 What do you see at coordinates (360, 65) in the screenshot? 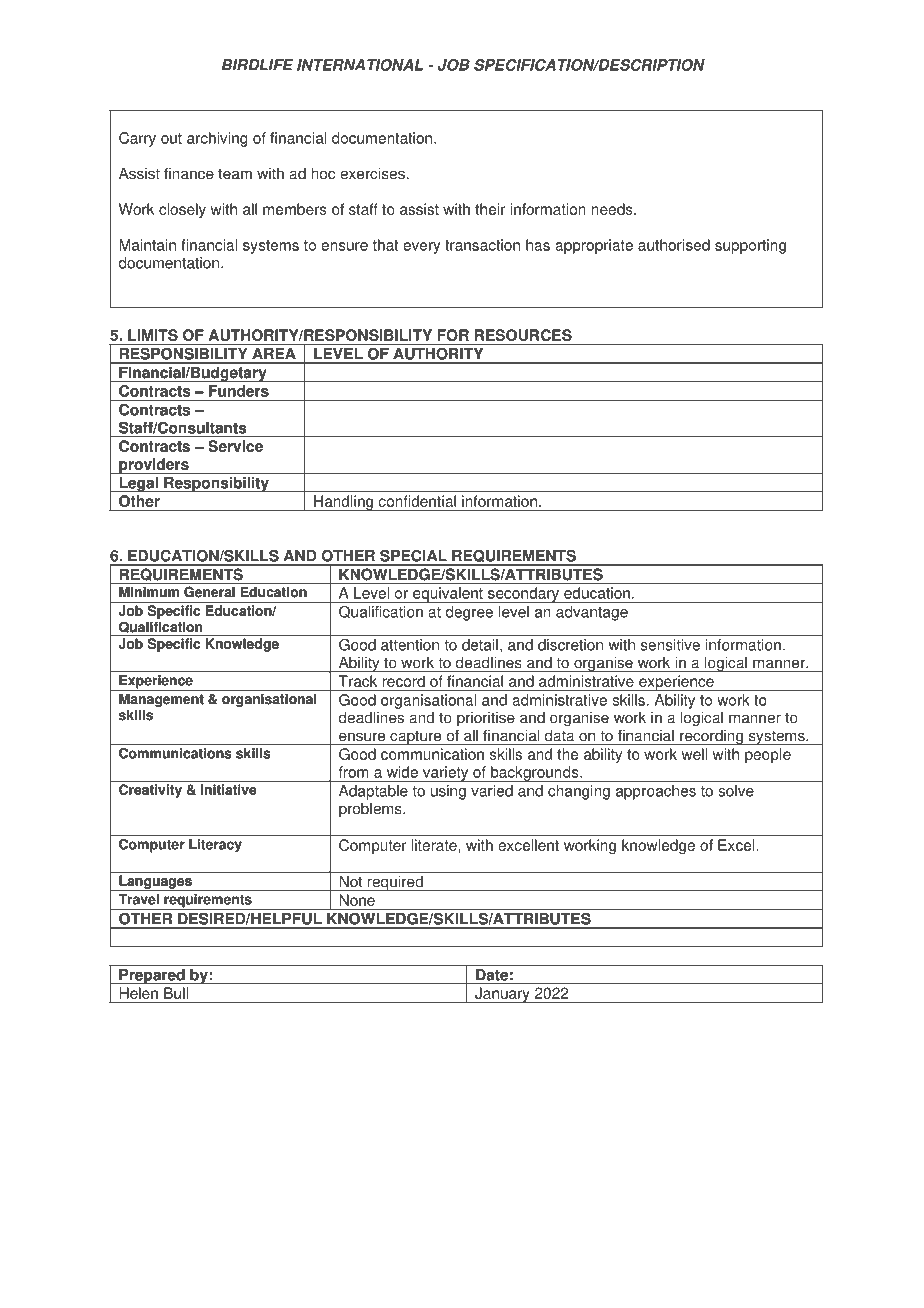
I see `INTERNATIONAL` at bounding box center [360, 65].
